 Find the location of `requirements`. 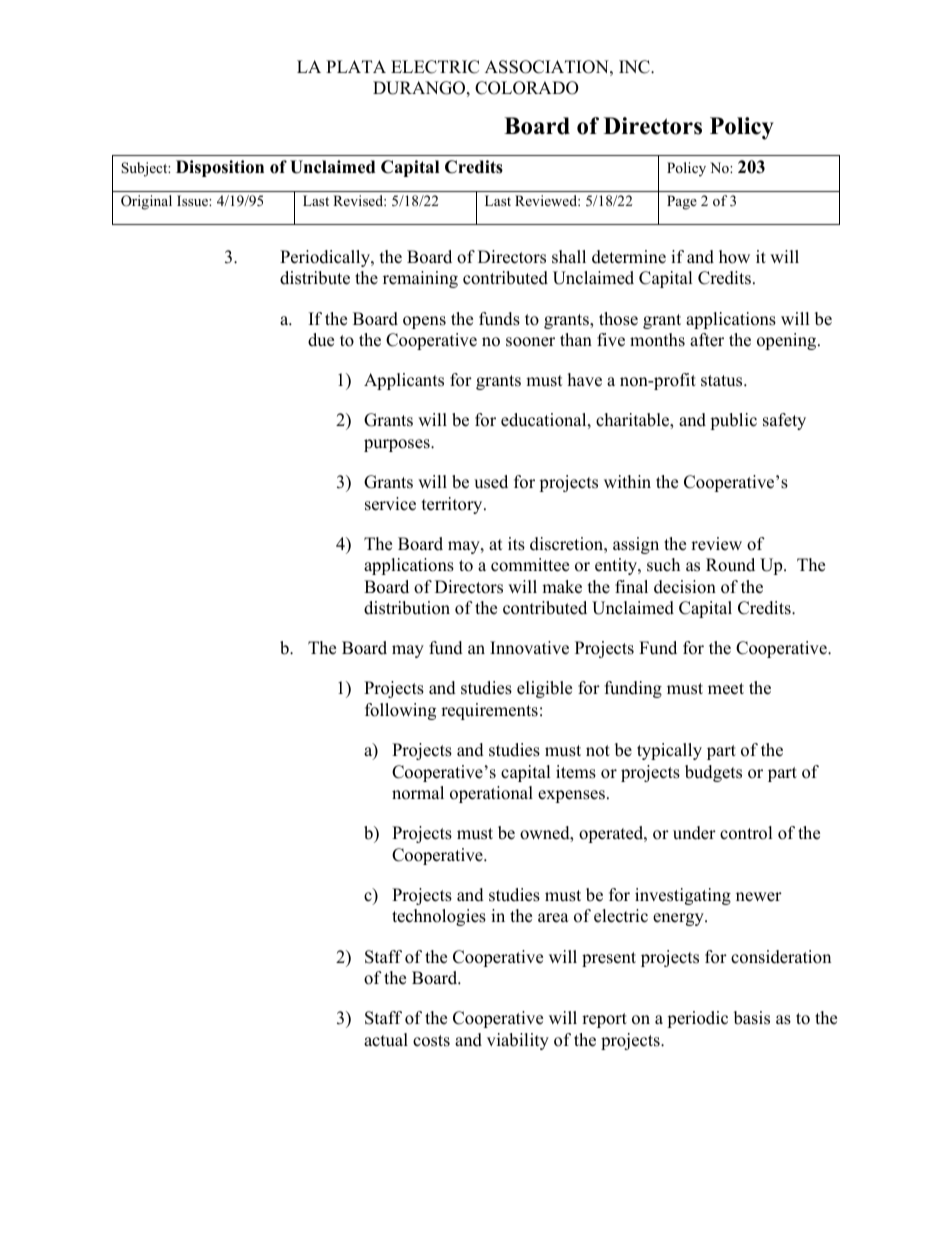

requirements is located at coordinates (489, 711).
